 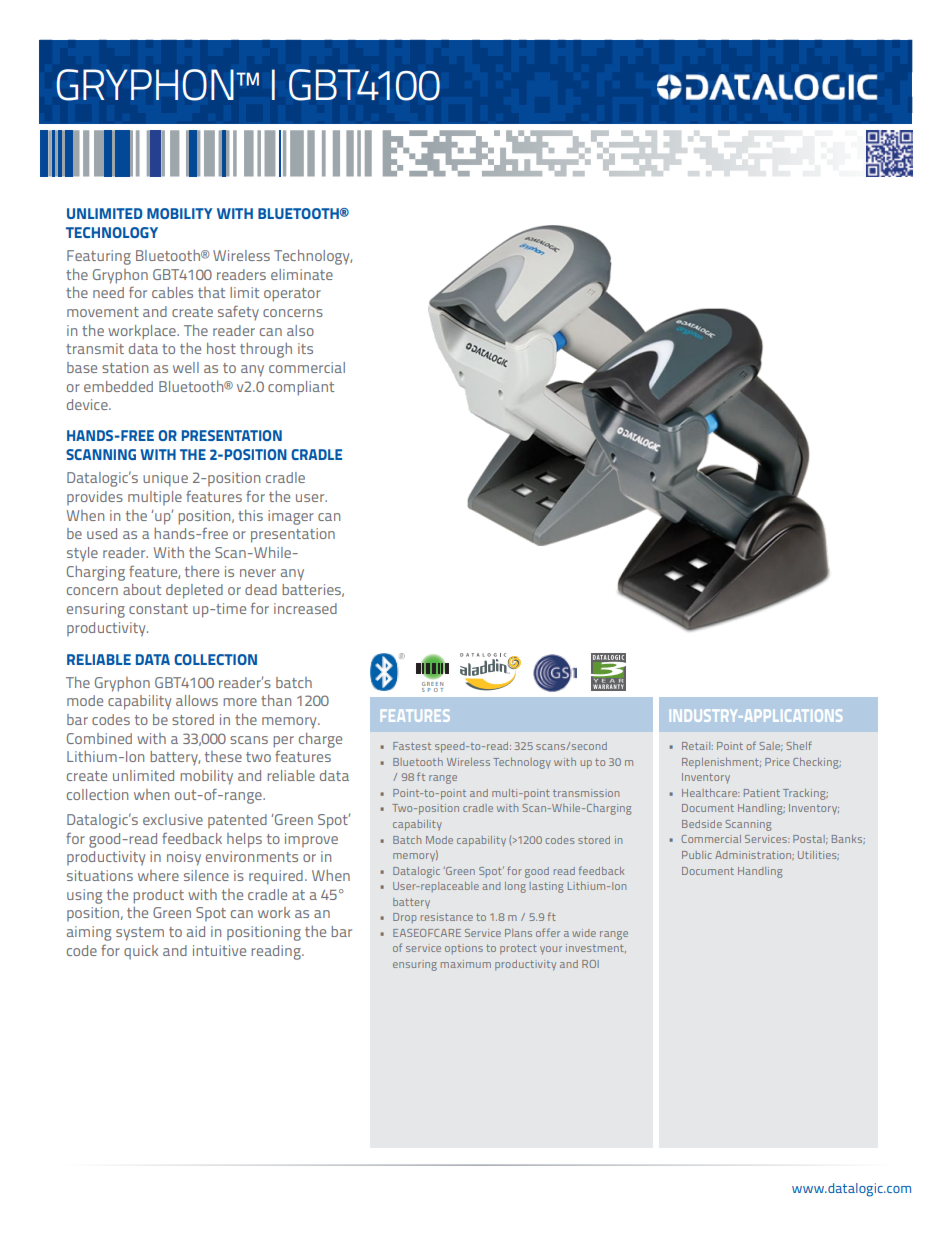 I want to click on increased, so click(x=305, y=608).
